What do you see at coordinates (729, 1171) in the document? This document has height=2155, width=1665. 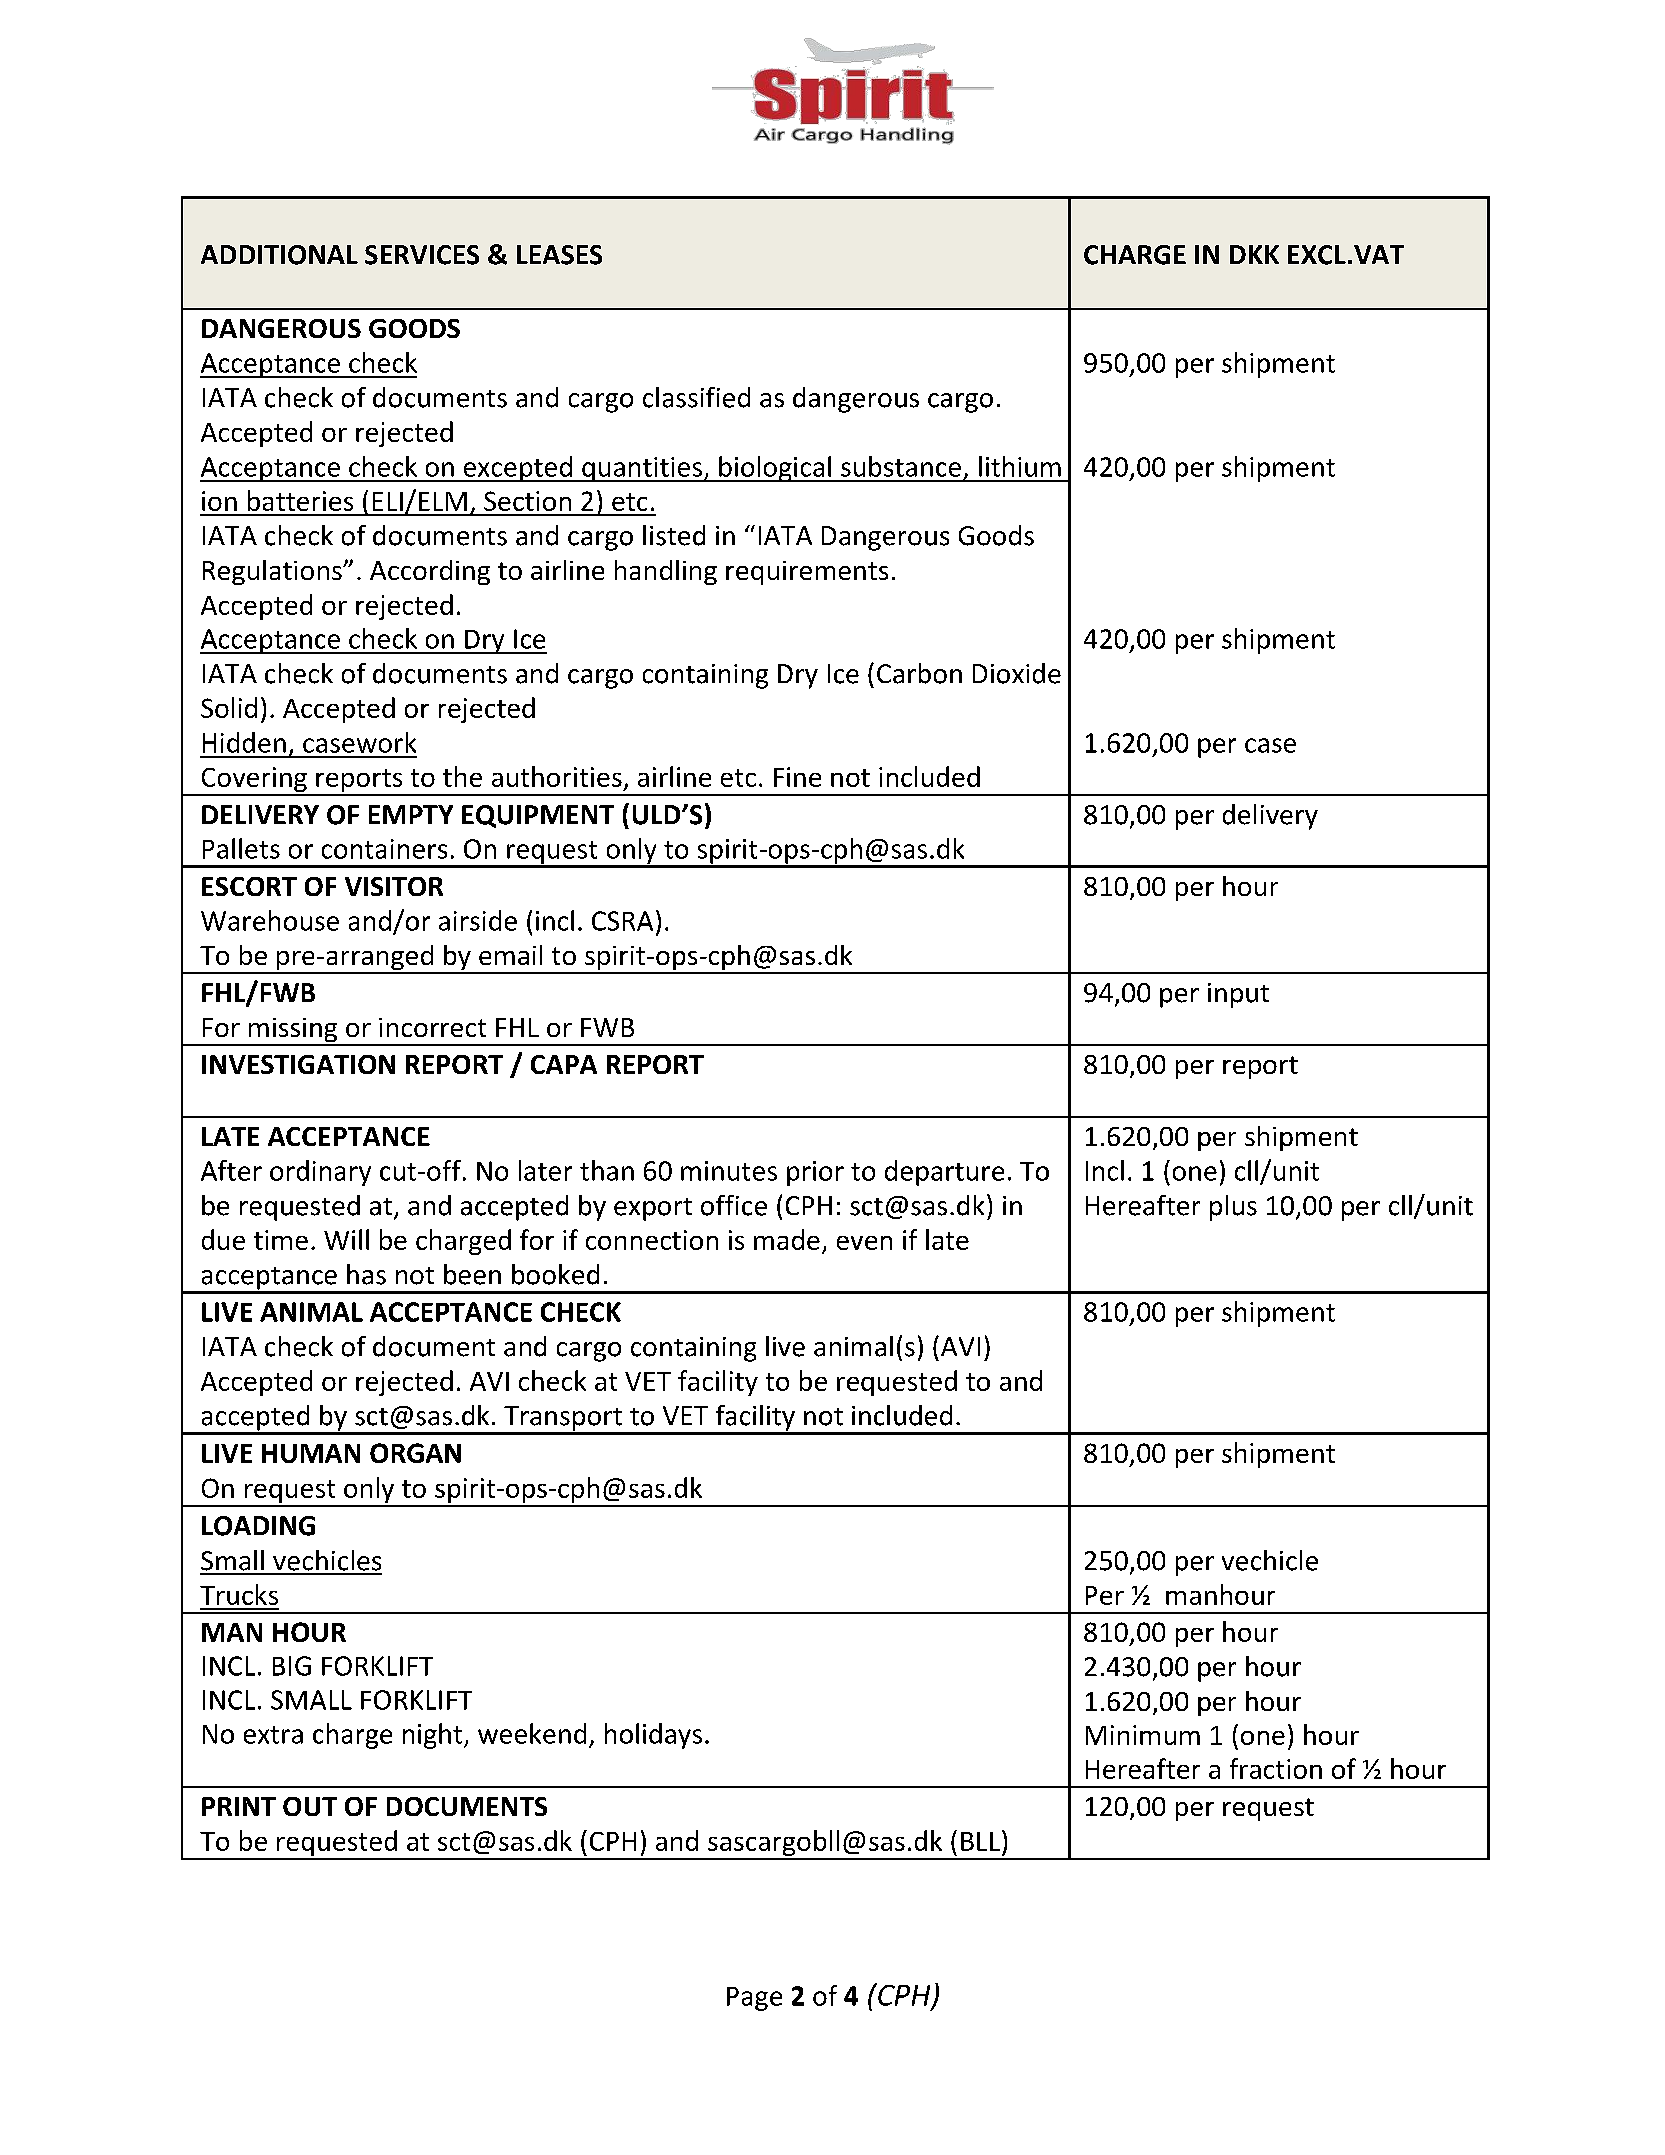 I see `minutes` at bounding box center [729, 1171].
